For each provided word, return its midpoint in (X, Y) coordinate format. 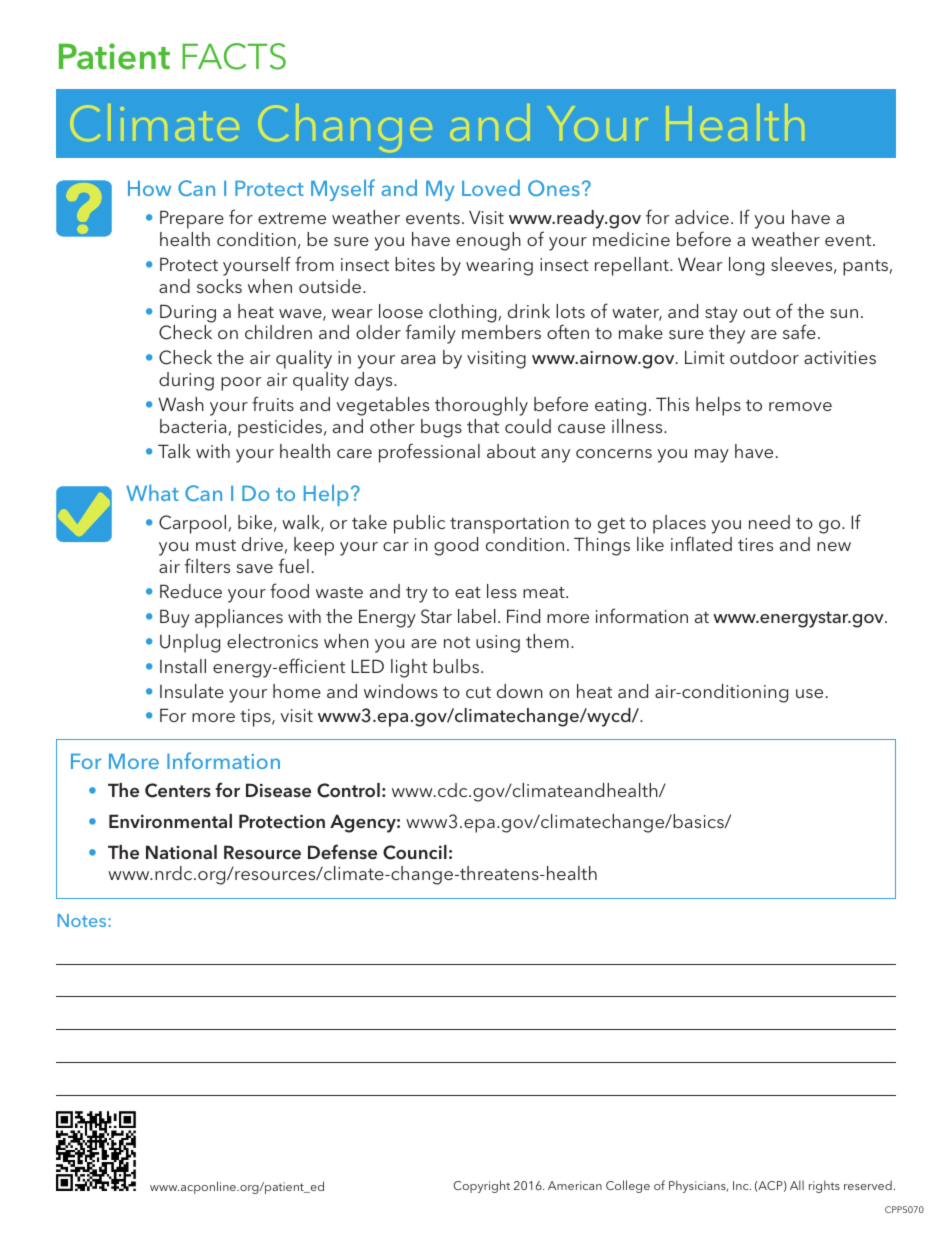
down (520, 691)
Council (415, 852)
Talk (174, 451)
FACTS (234, 56)
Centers (178, 790)
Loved (491, 187)
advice (702, 217)
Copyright (481, 1186)
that (483, 426)
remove (800, 406)
